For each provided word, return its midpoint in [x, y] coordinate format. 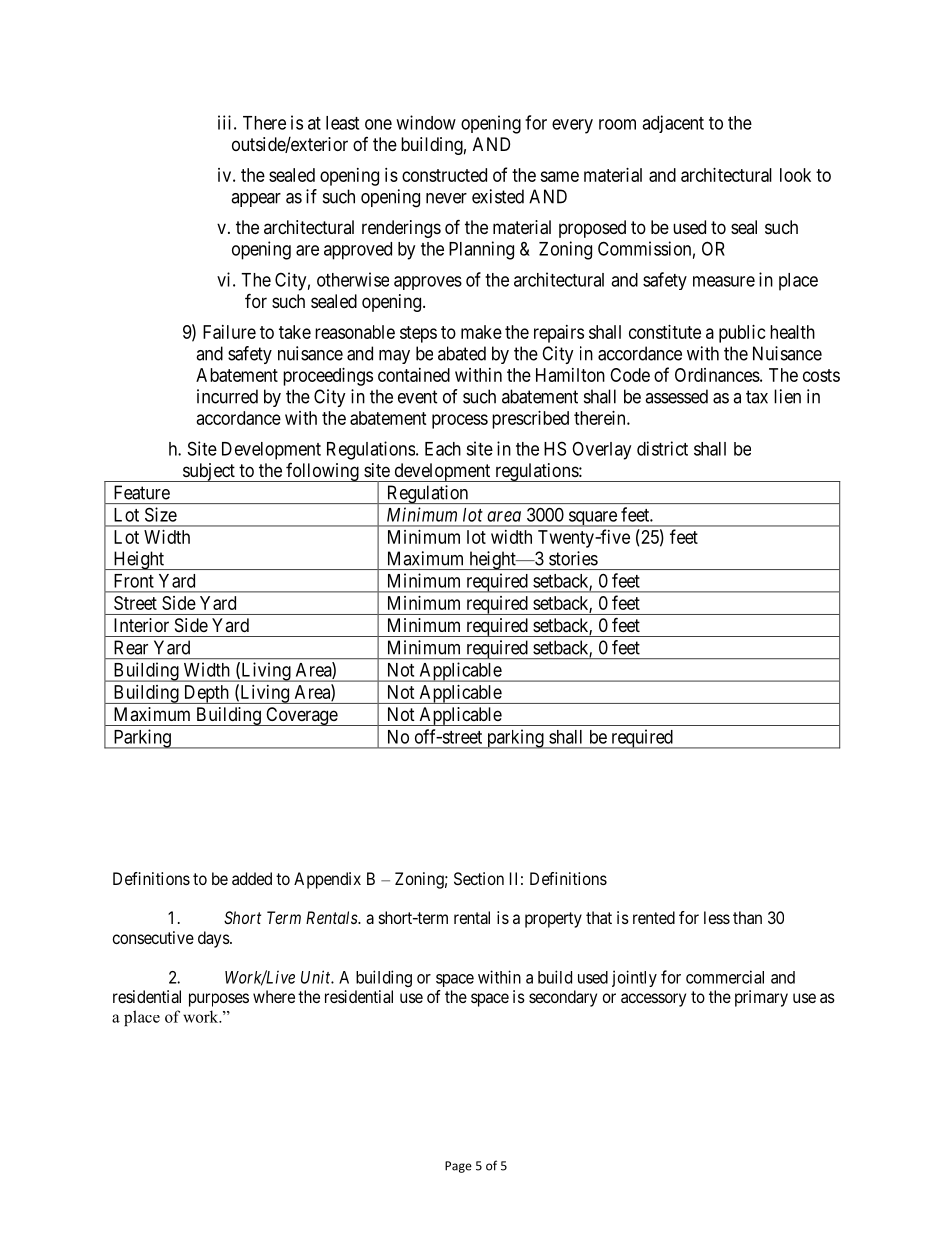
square [592, 519]
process [460, 421]
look [795, 175]
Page [458, 1167]
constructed [444, 175]
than [747, 917]
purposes [219, 1000]
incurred [227, 396]
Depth [206, 694]
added [252, 878]
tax [757, 397]
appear [256, 200]
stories [573, 558]
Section [479, 878]
